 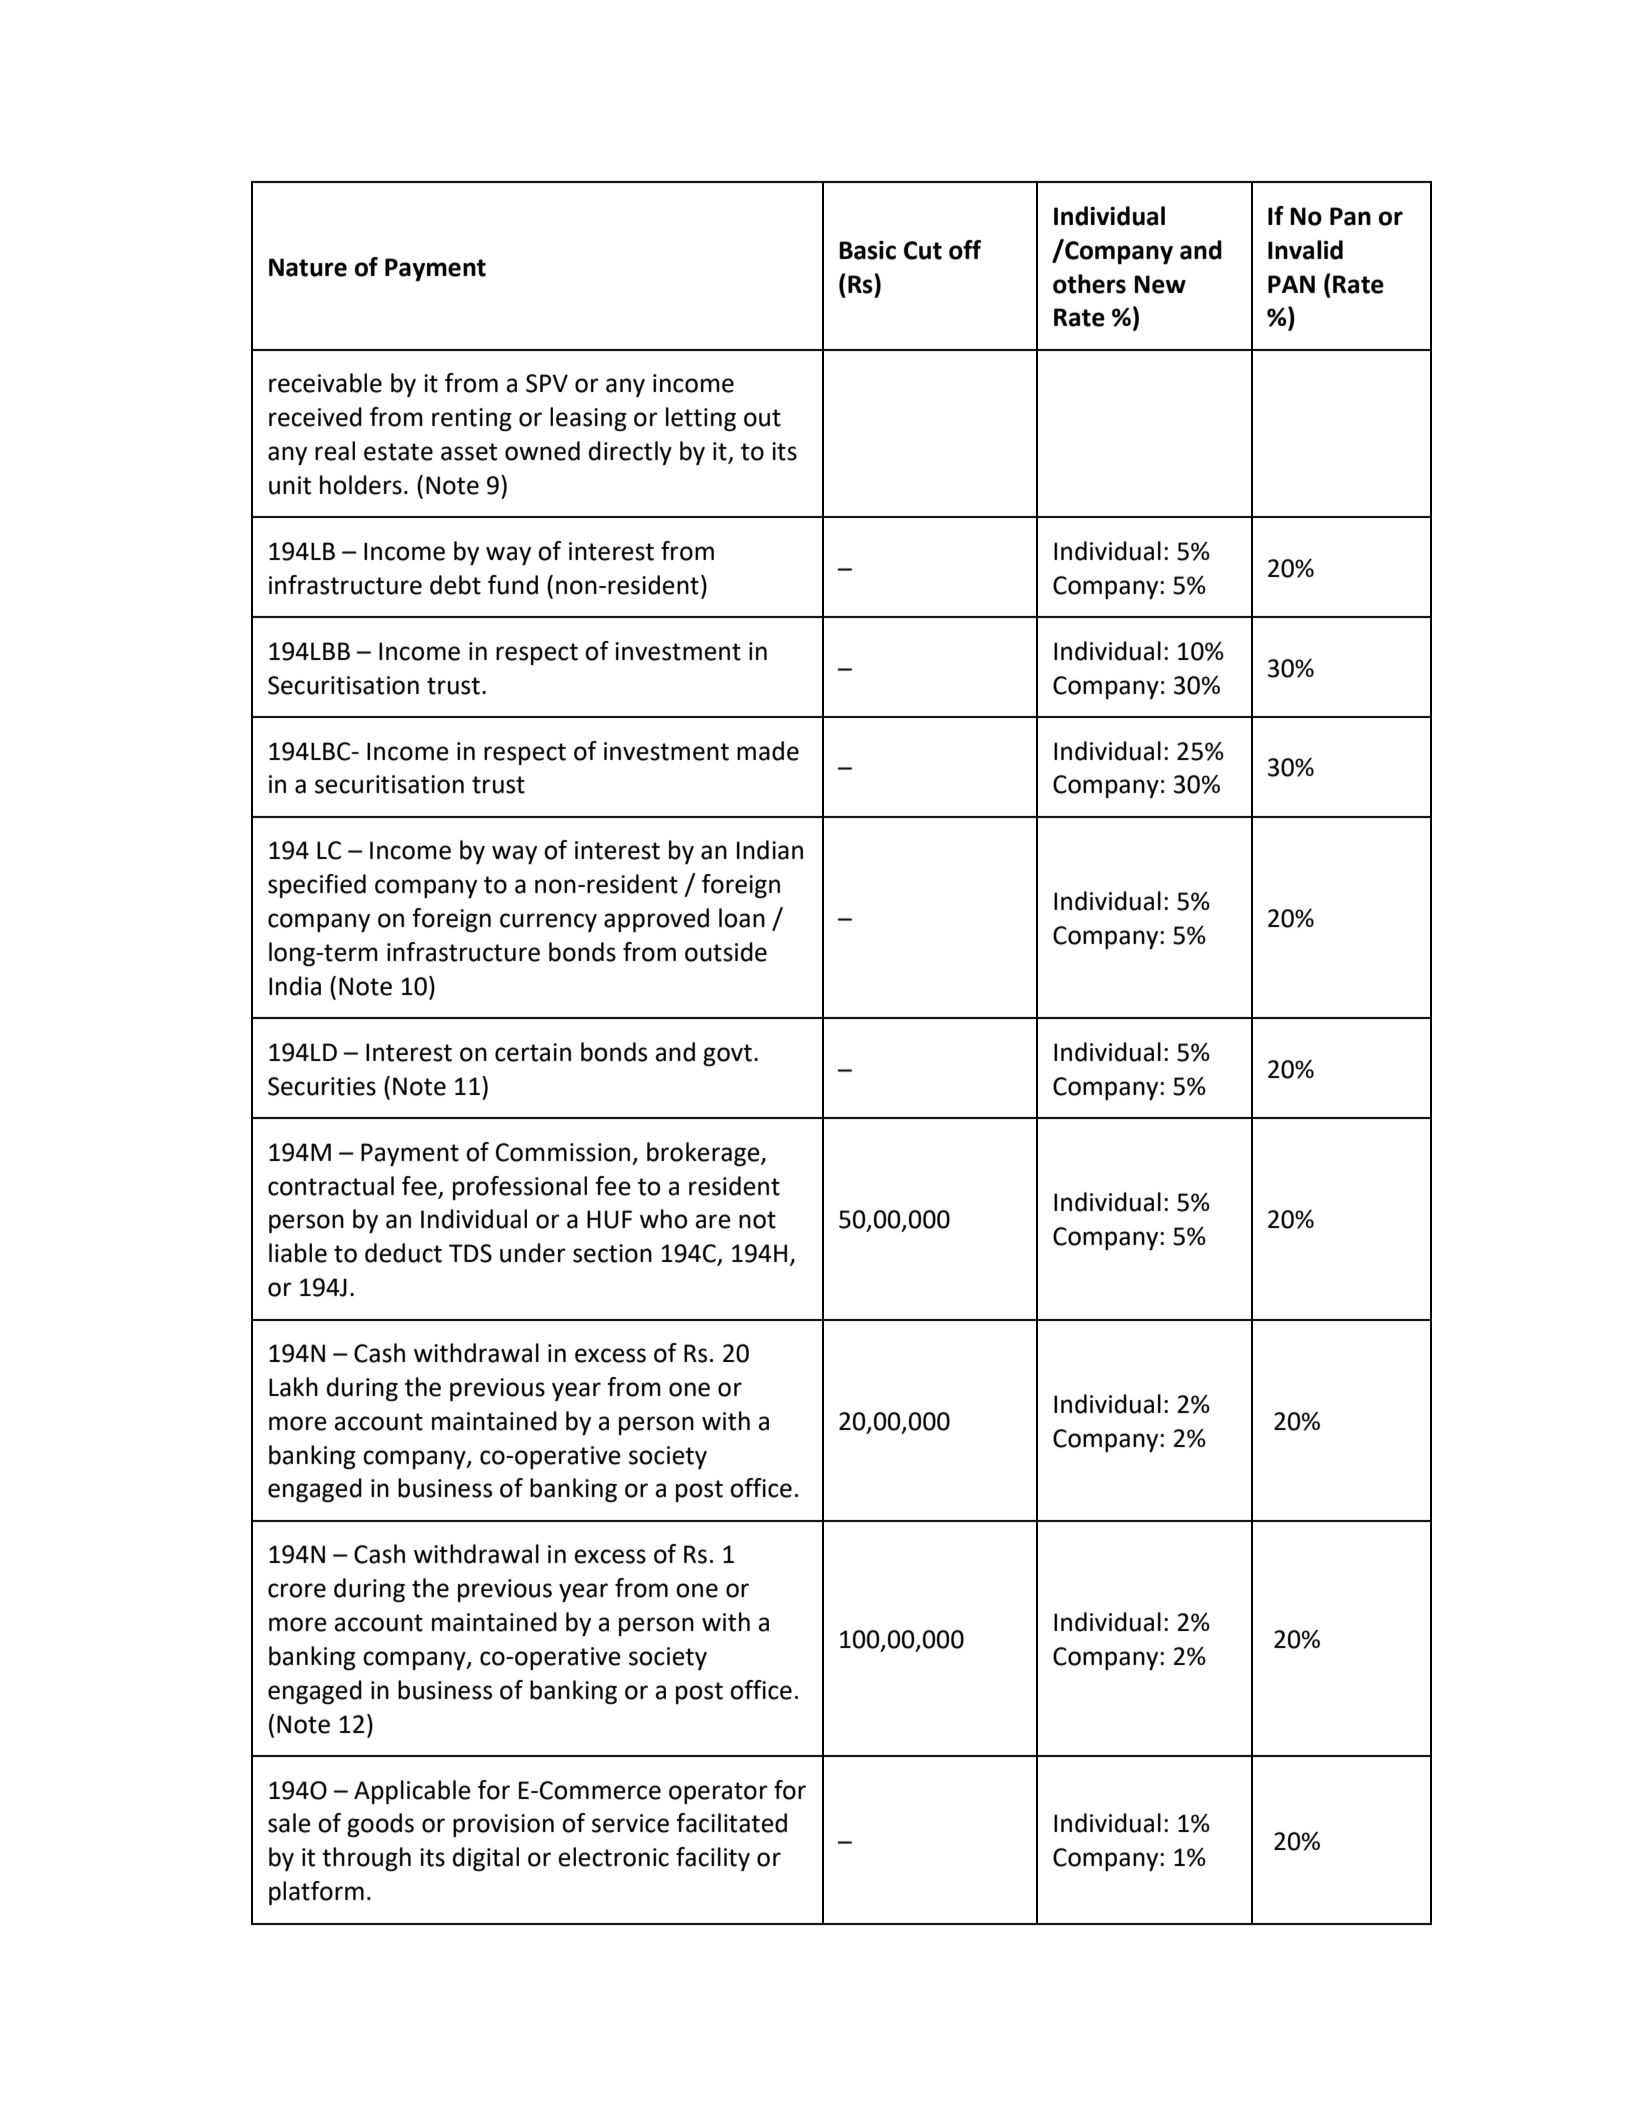 What do you see at coordinates (308, 267) in the screenshot?
I see `Nature` at bounding box center [308, 267].
